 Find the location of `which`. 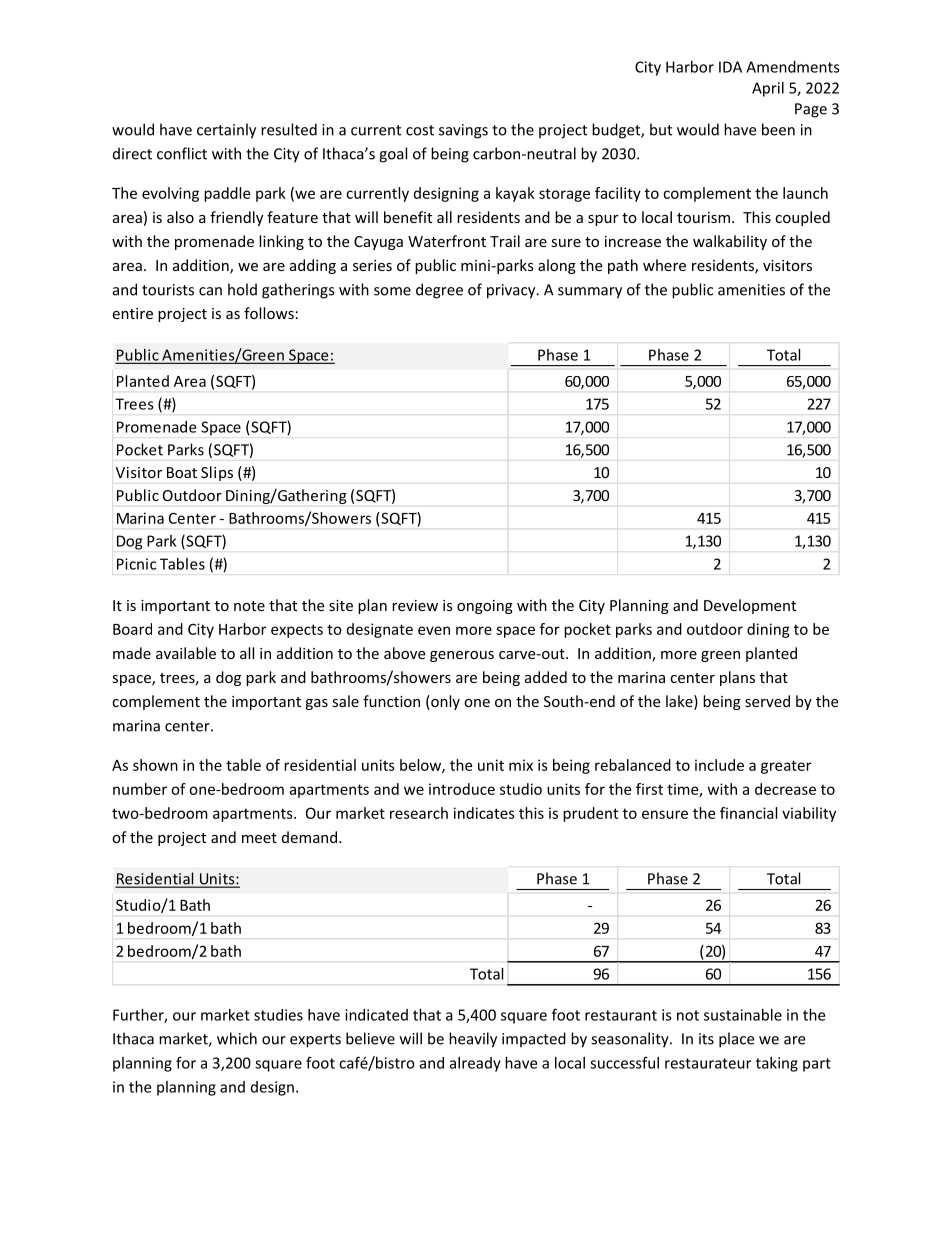

which is located at coordinates (237, 1038).
